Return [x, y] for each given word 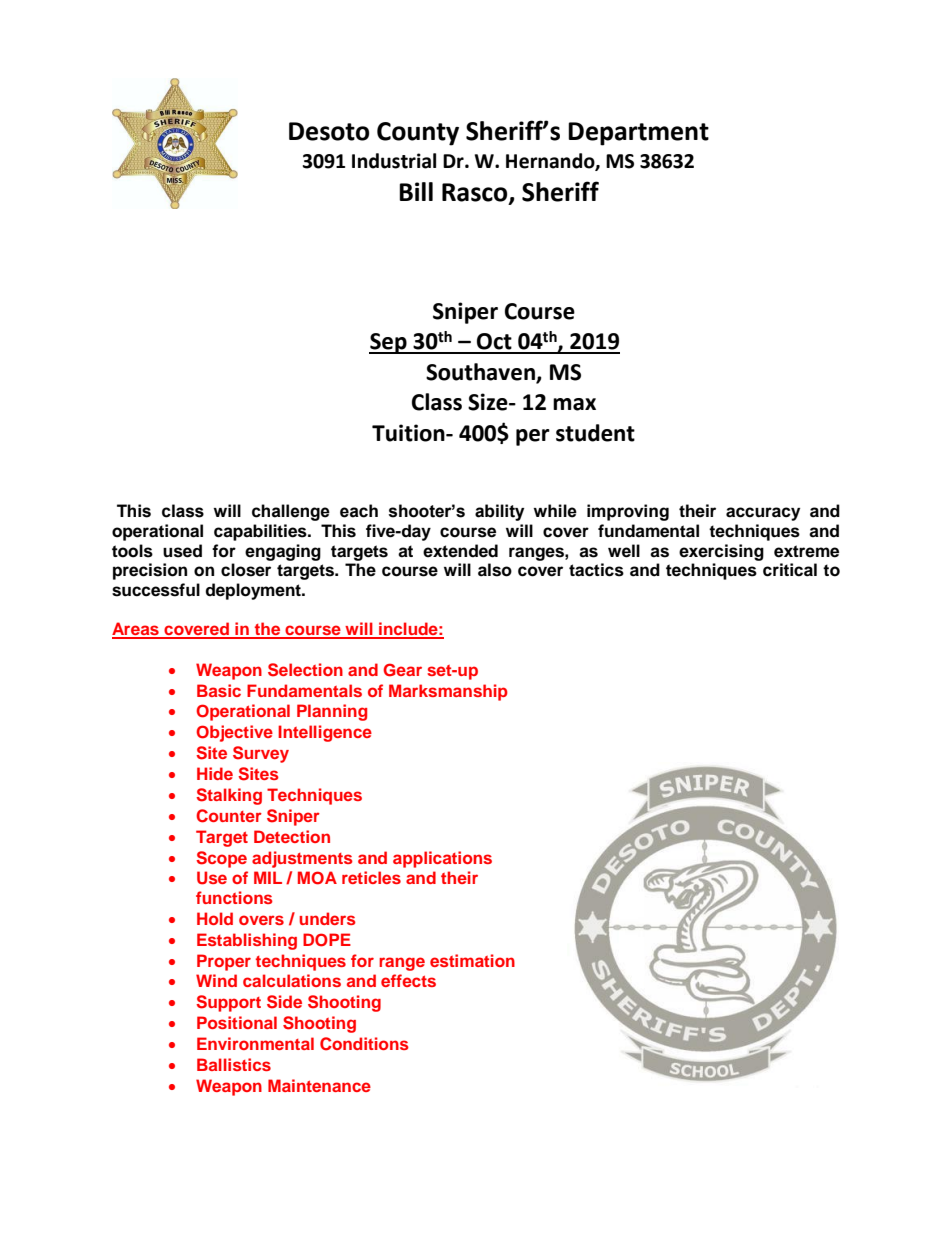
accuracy [763, 514]
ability [499, 512]
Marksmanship [448, 692]
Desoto [329, 131]
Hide [215, 773]
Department [638, 134]
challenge [291, 512]
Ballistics [234, 1064]
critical [790, 570]
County [418, 134]
